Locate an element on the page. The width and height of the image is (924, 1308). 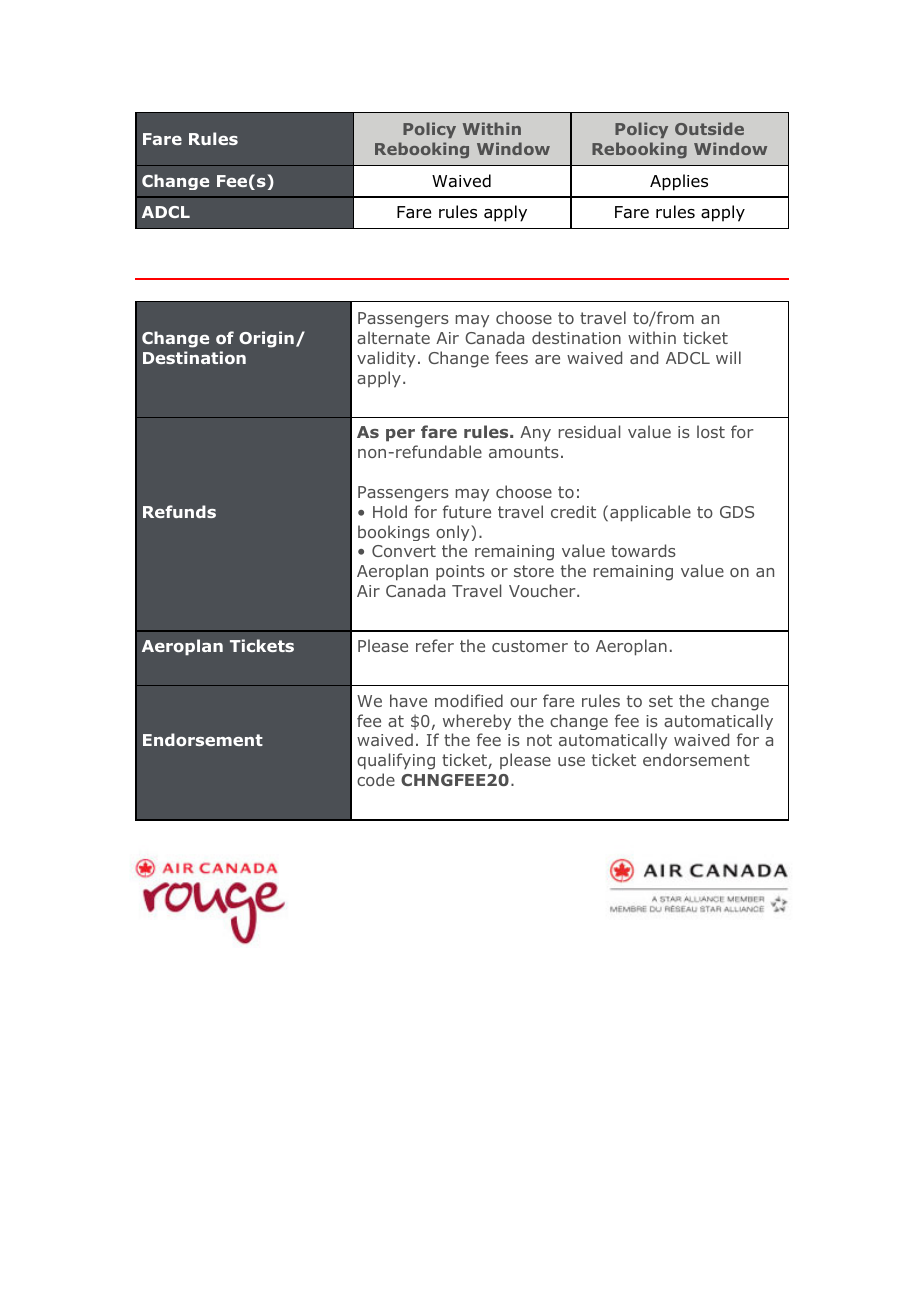
Origin is located at coordinates (266, 339).
